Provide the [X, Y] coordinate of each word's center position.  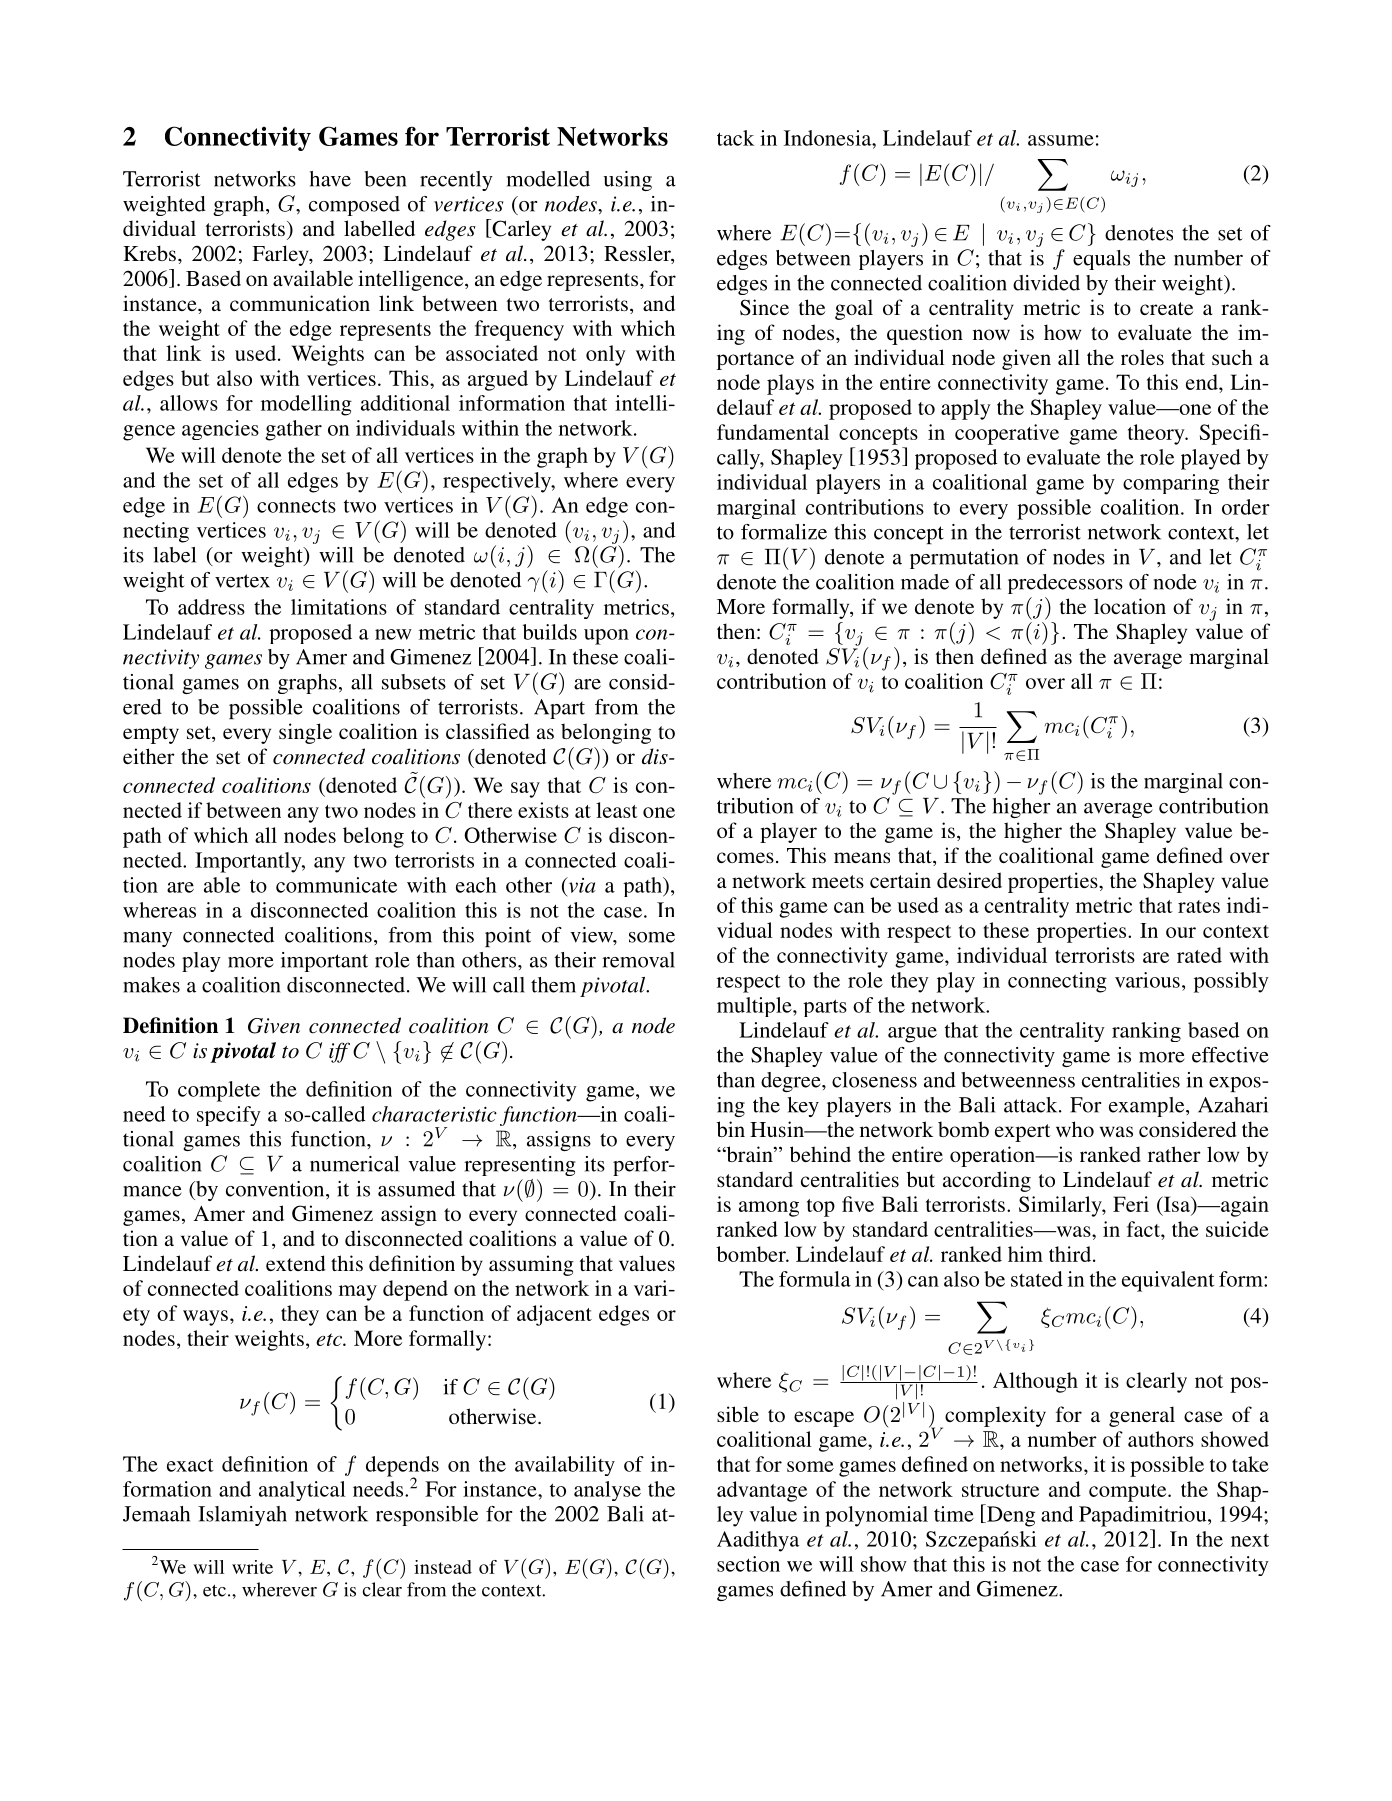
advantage [762, 1491]
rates [1199, 906]
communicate [336, 885]
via [581, 885]
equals [1101, 260]
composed [354, 206]
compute [1129, 1493]
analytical [302, 1491]
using [627, 181]
